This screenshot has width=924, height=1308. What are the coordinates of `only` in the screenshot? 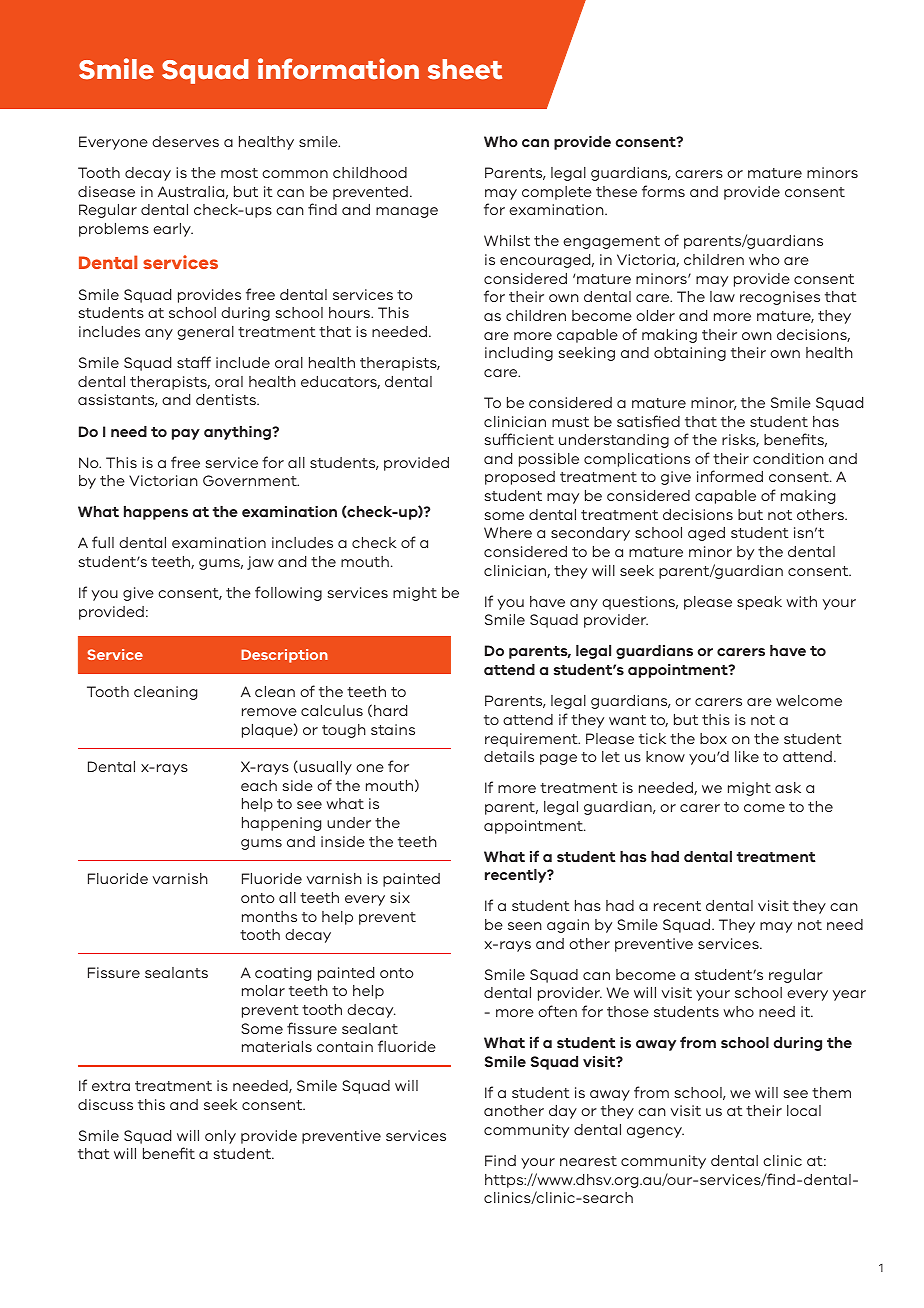 It's located at (220, 1137).
